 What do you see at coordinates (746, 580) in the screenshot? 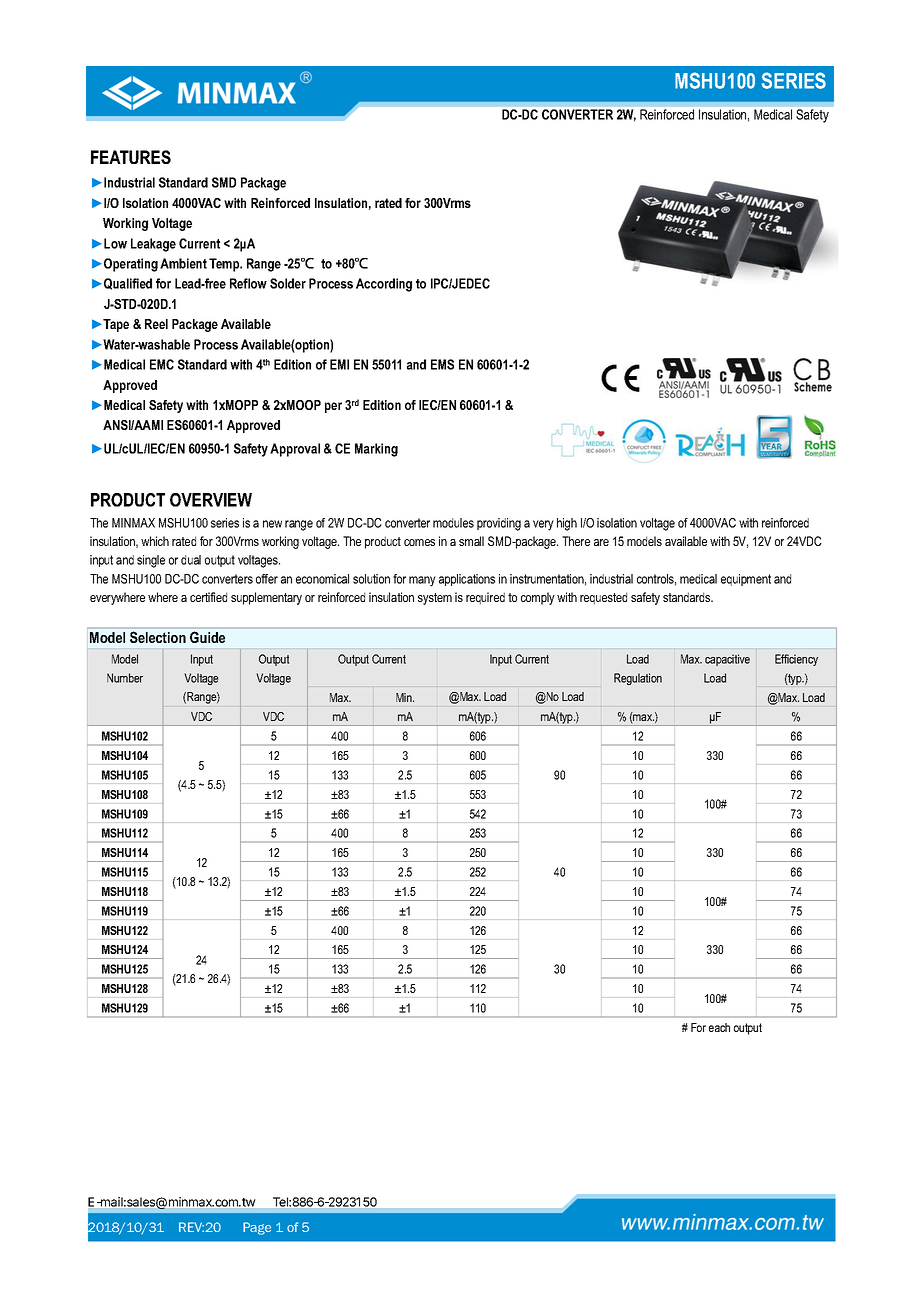
I see `equipment` at bounding box center [746, 580].
